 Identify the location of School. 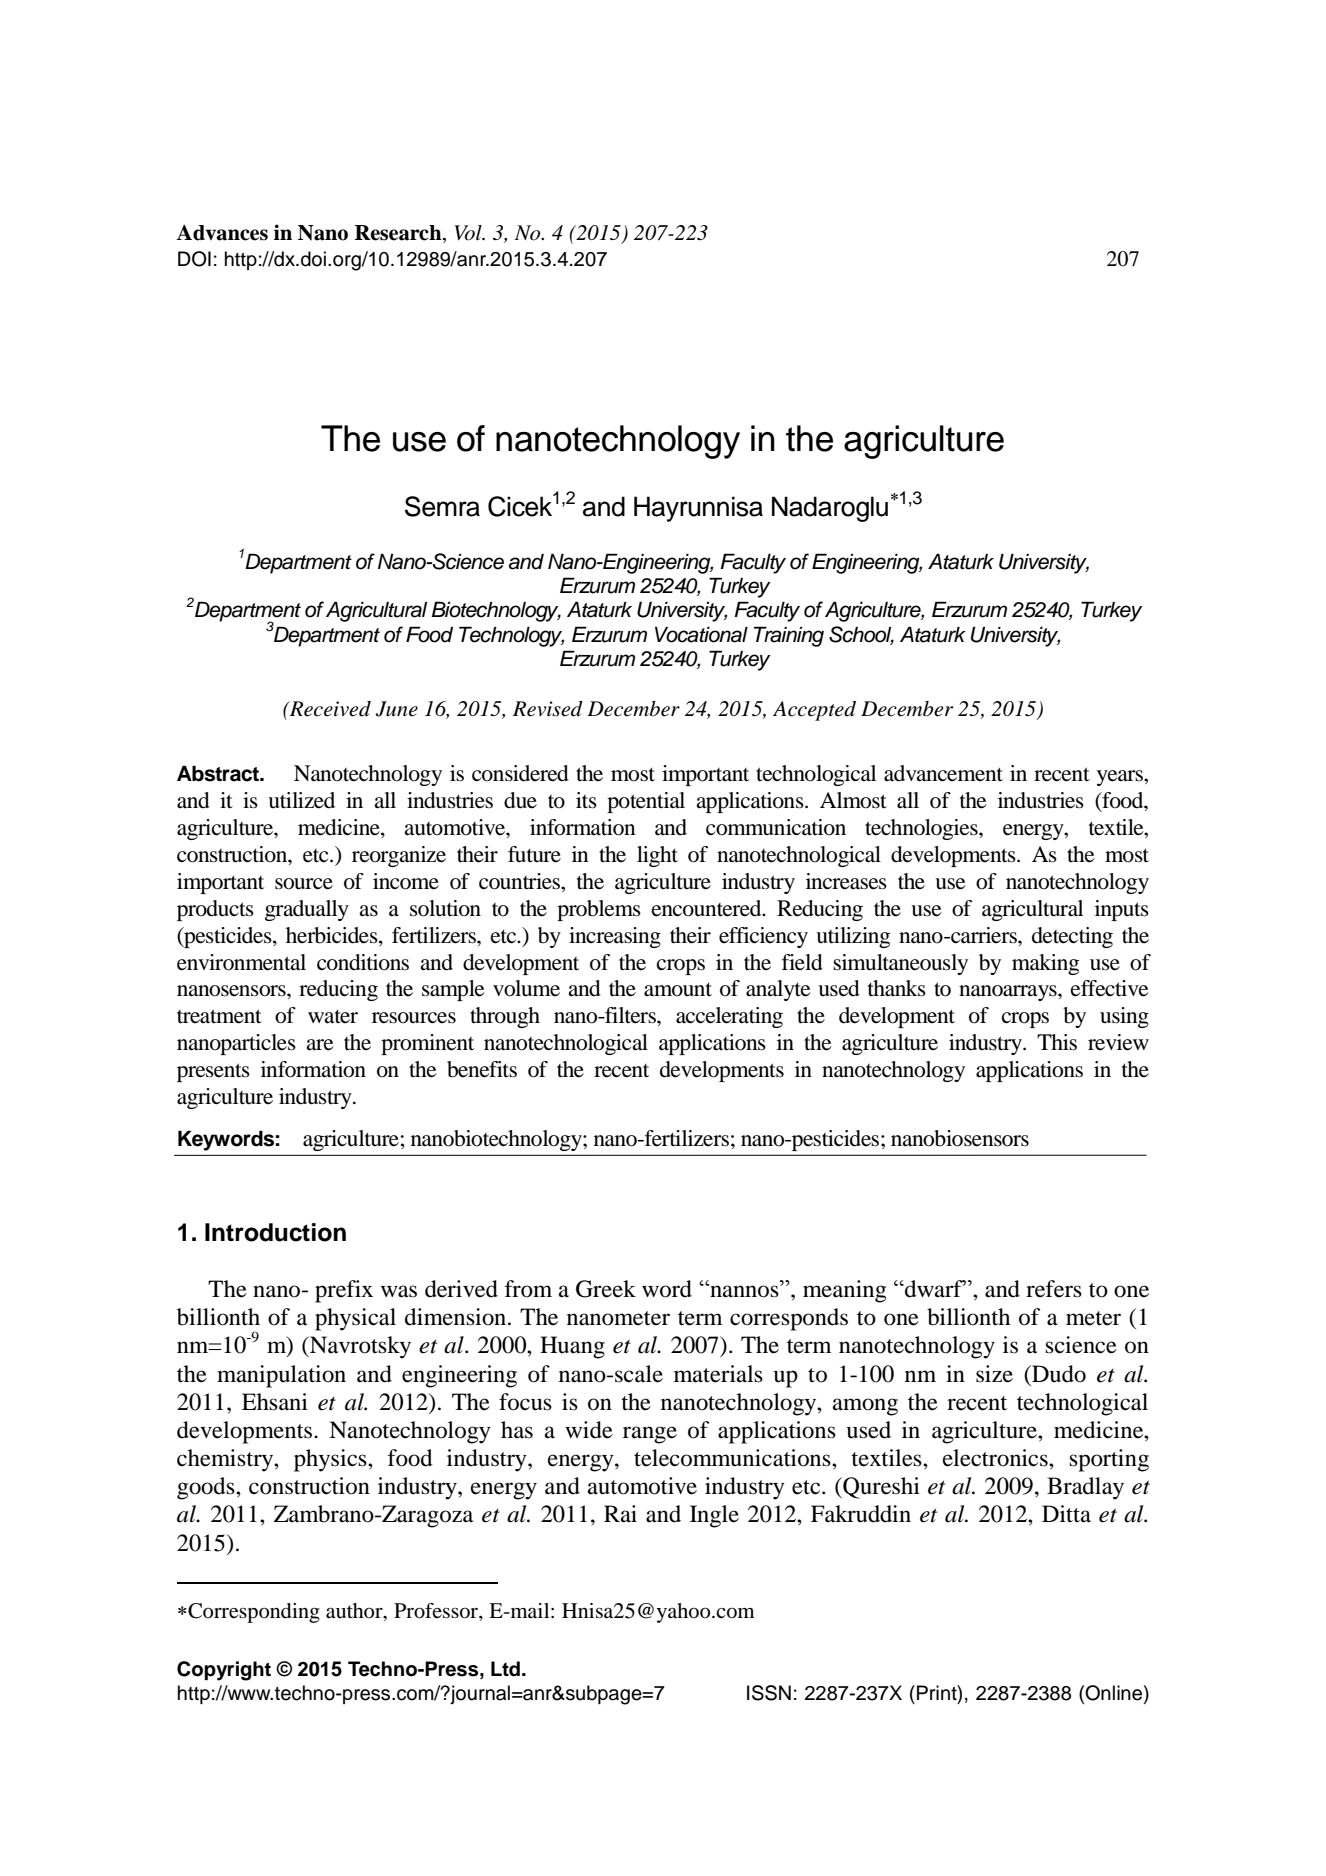
(861, 635).
